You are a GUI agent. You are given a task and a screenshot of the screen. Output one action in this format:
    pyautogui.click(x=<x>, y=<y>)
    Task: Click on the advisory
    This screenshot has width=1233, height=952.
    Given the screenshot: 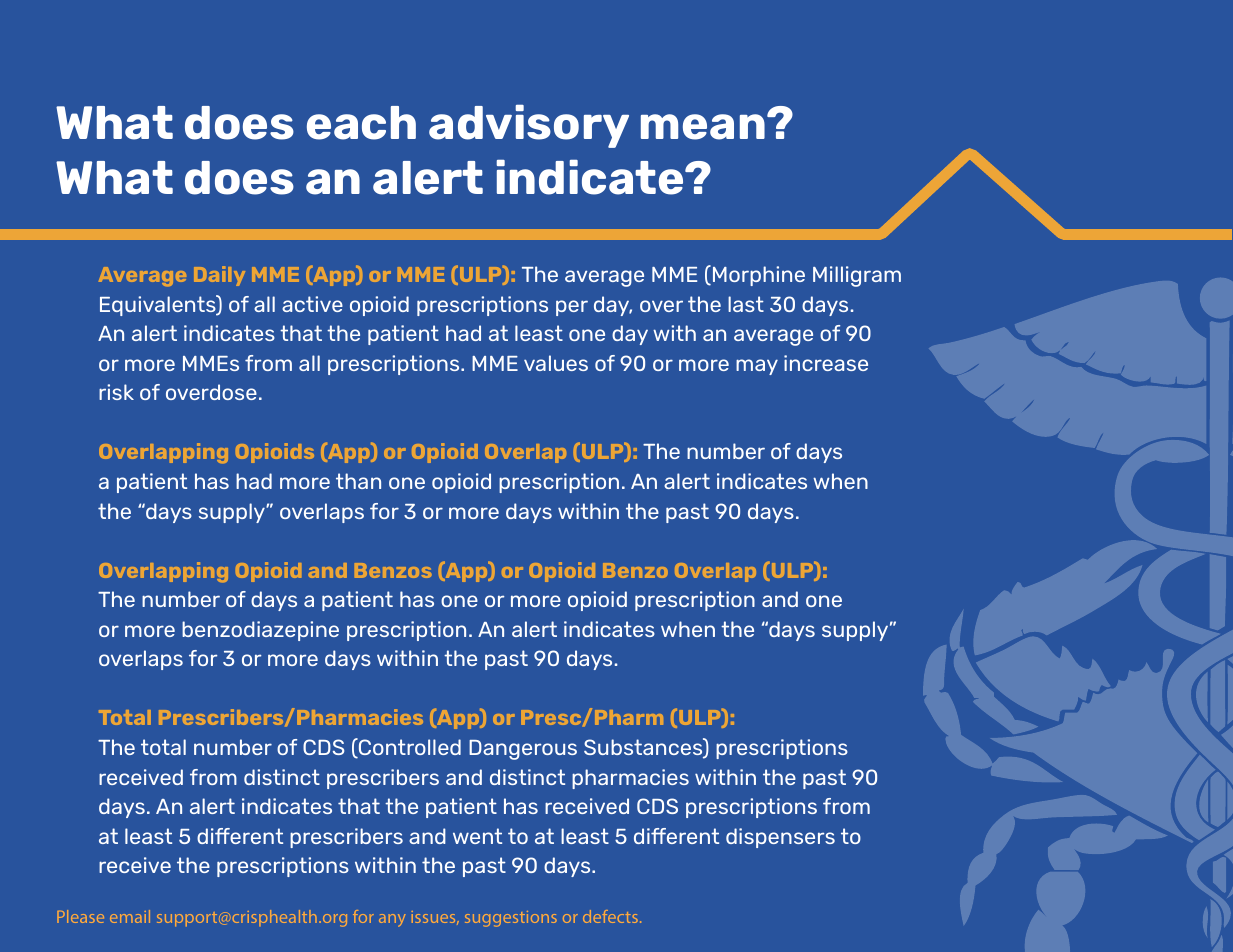 What is the action you would take?
    pyautogui.click(x=529, y=126)
